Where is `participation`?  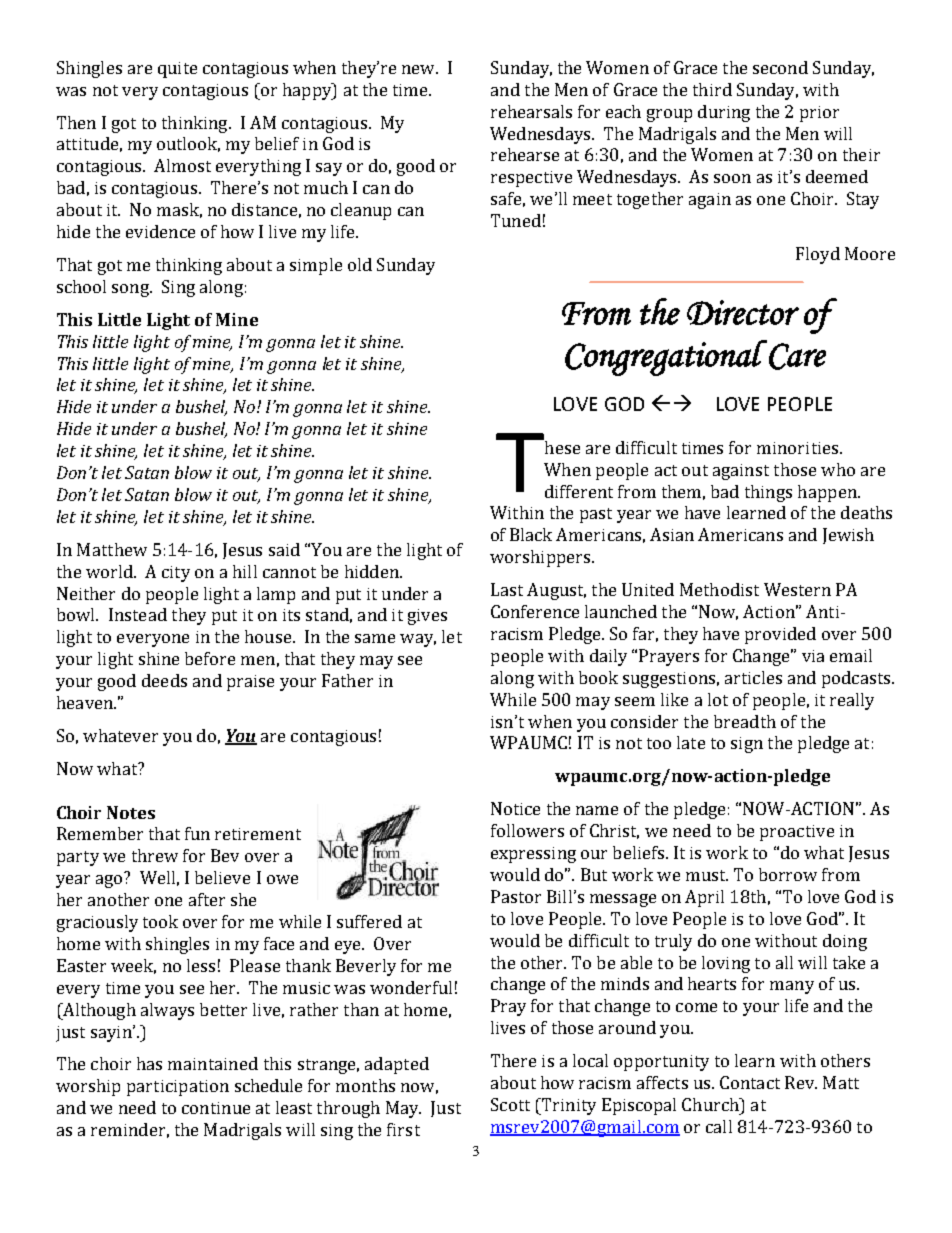
participation is located at coordinates (178, 1088).
